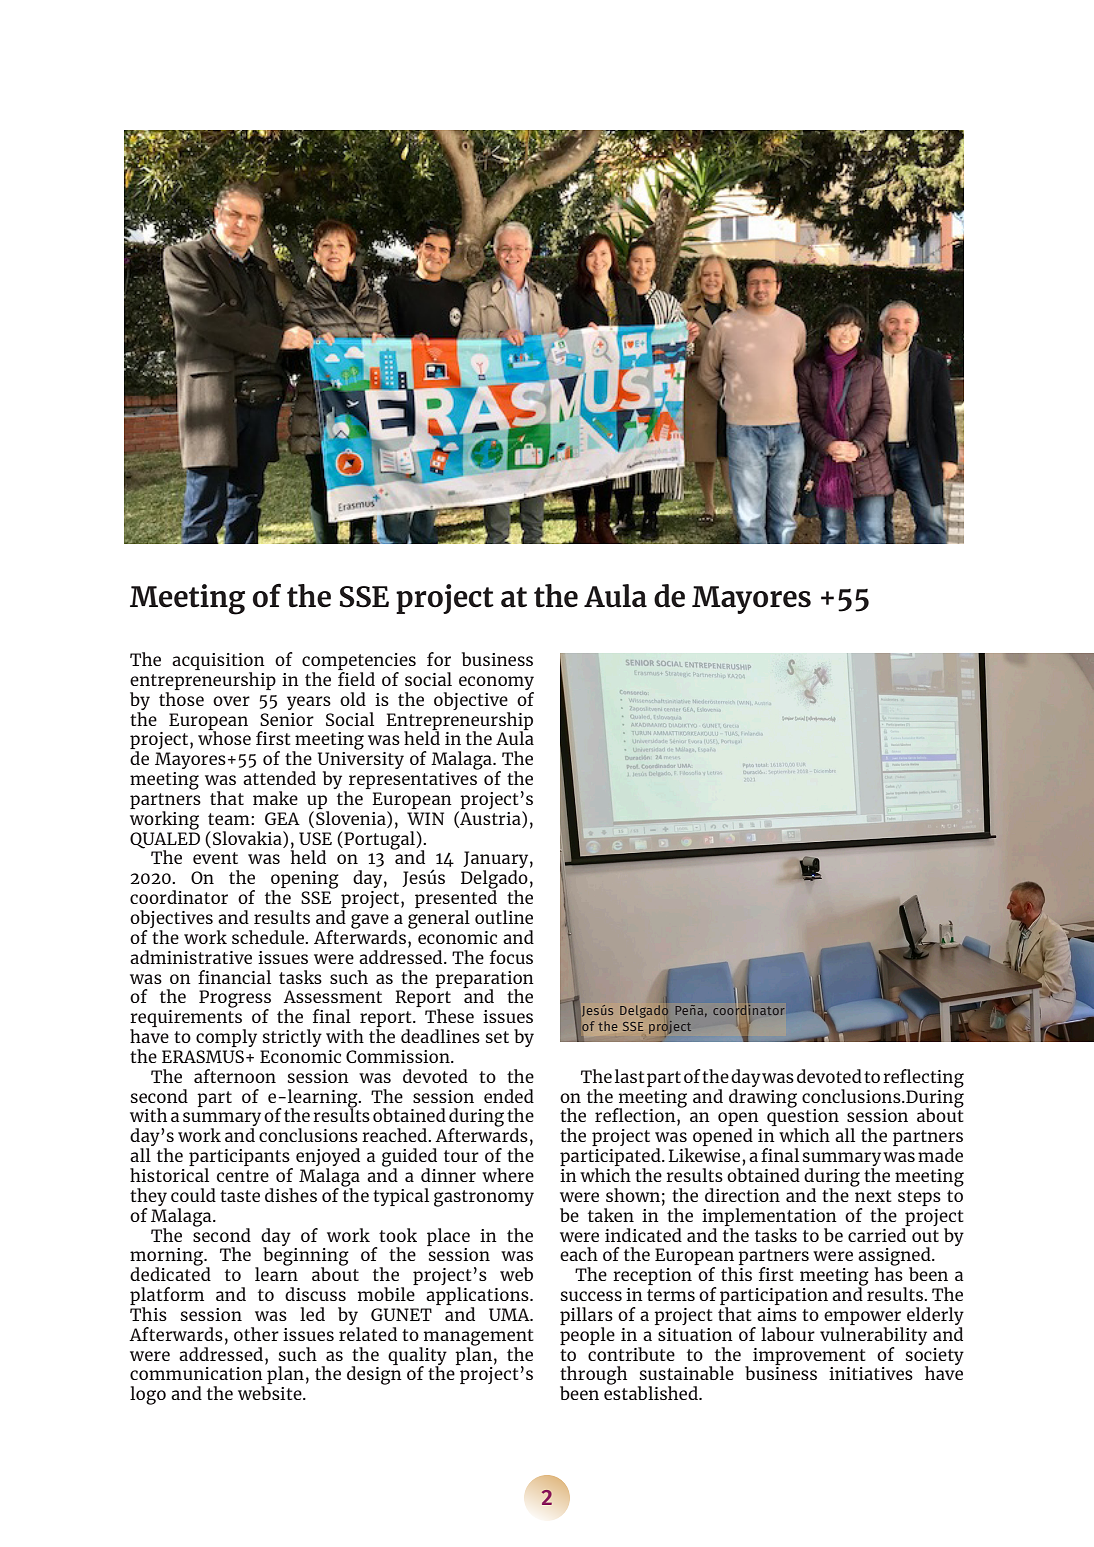  What do you see at coordinates (242, 1176) in the page?
I see `centre` at bounding box center [242, 1176].
